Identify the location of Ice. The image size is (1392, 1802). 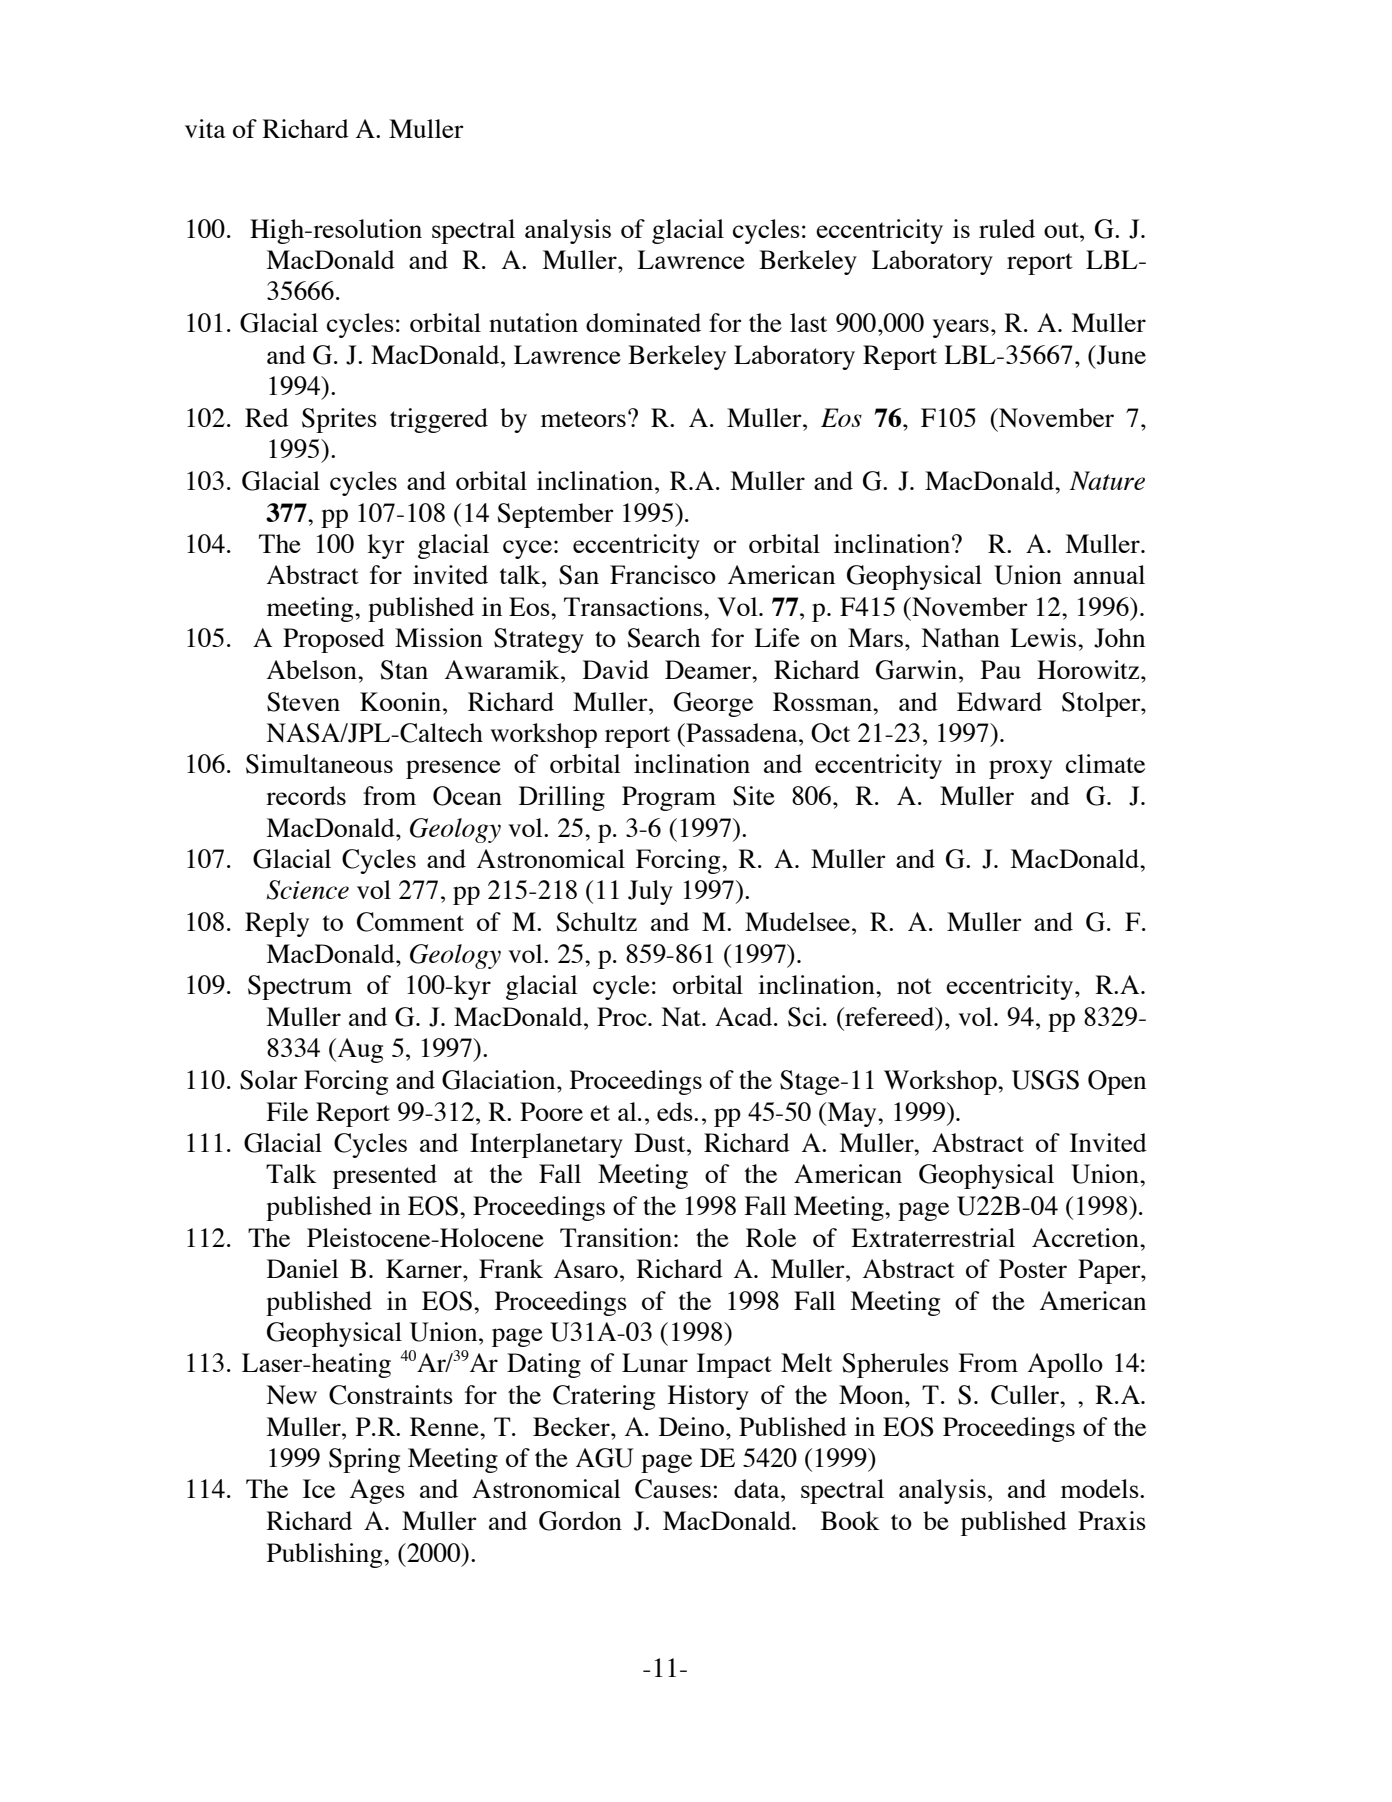
(319, 1488).
